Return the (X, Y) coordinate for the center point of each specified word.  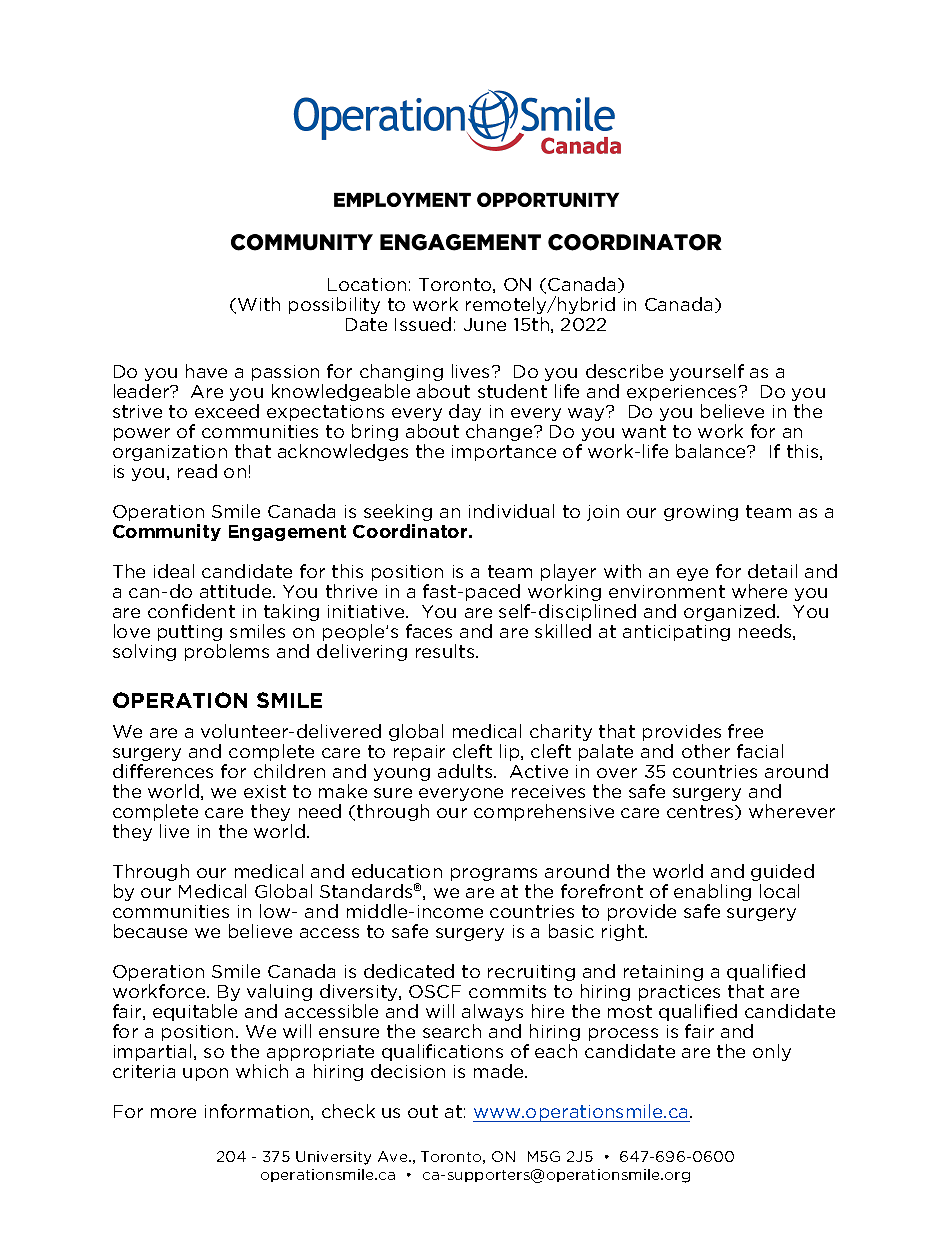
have (206, 371)
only (772, 1052)
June (485, 324)
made (500, 1071)
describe (624, 371)
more (173, 1113)
